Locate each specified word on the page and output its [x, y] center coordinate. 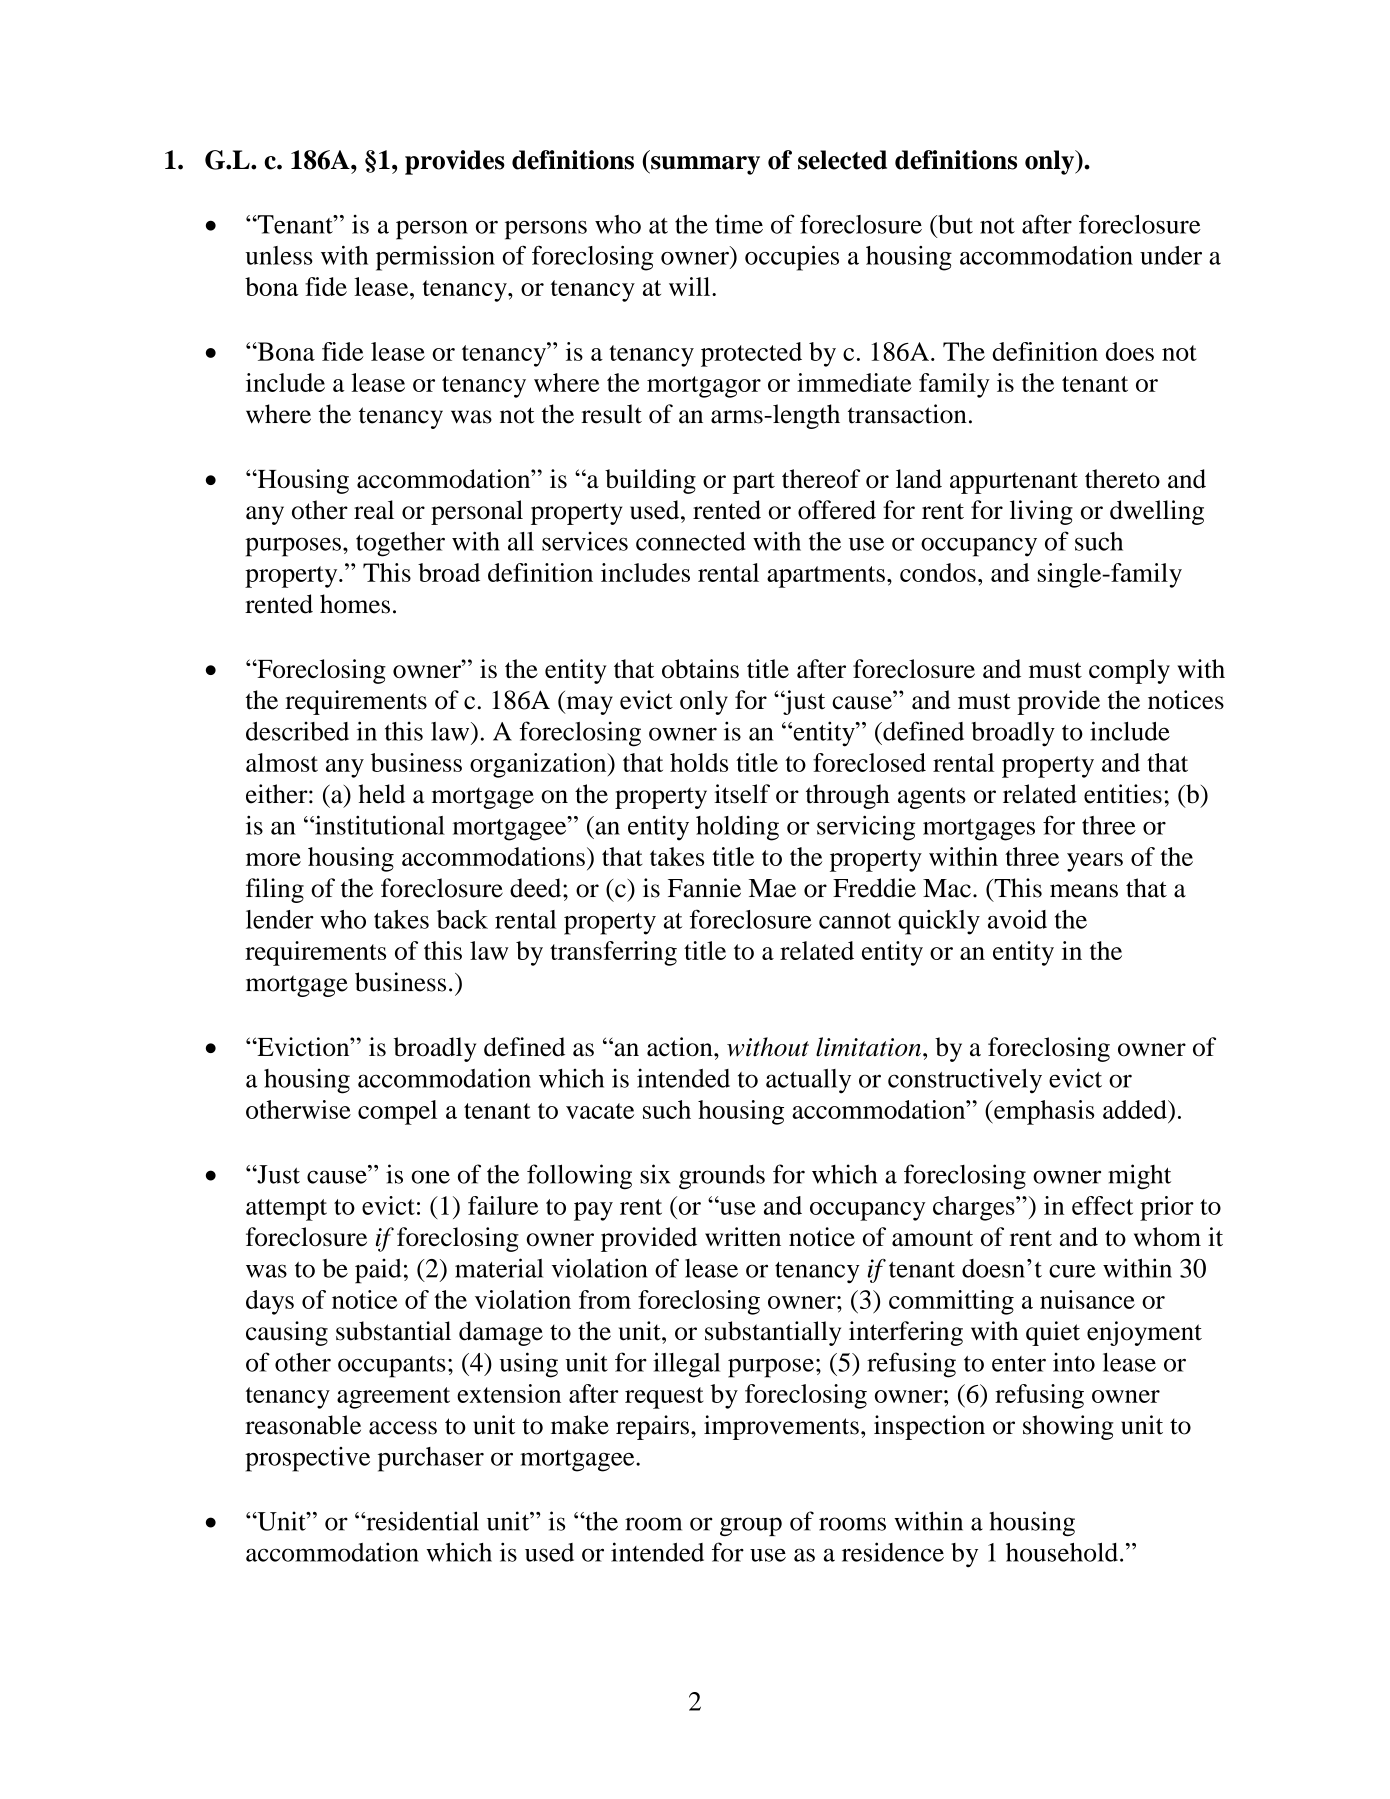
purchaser [431, 1459]
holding [737, 828]
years [1095, 862]
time [739, 224]
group [751, 1526]
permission [435, 258]
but [954, 224]
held [382, 794]
